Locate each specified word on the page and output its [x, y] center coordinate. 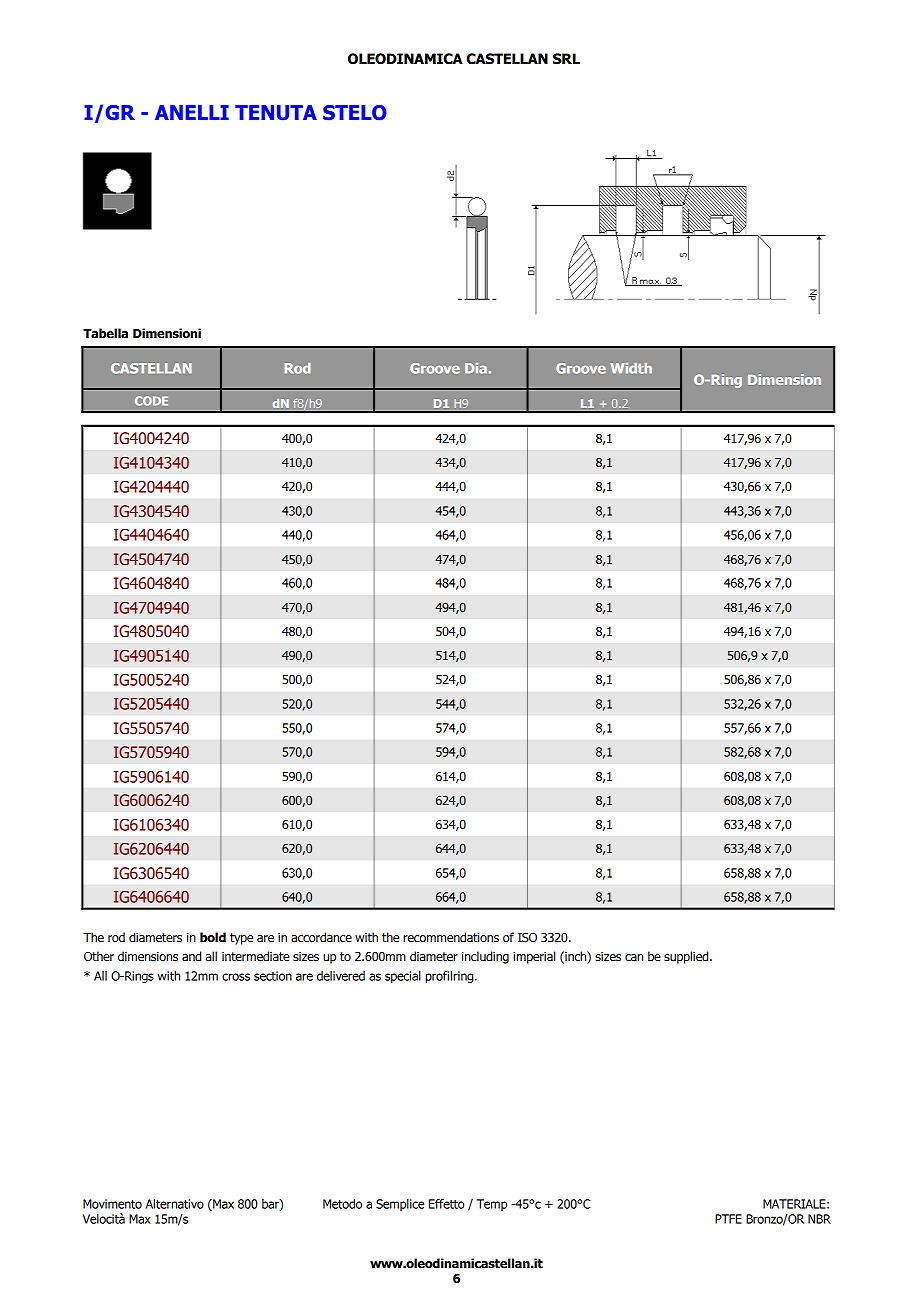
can [634, 958]
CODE [151, 401]
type [241, 939]
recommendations [451, 937]
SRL [566, 59]
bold [213, 937]
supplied [687, 957]
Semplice [400, 1205]
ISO [527, 937]
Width [631, 368]
